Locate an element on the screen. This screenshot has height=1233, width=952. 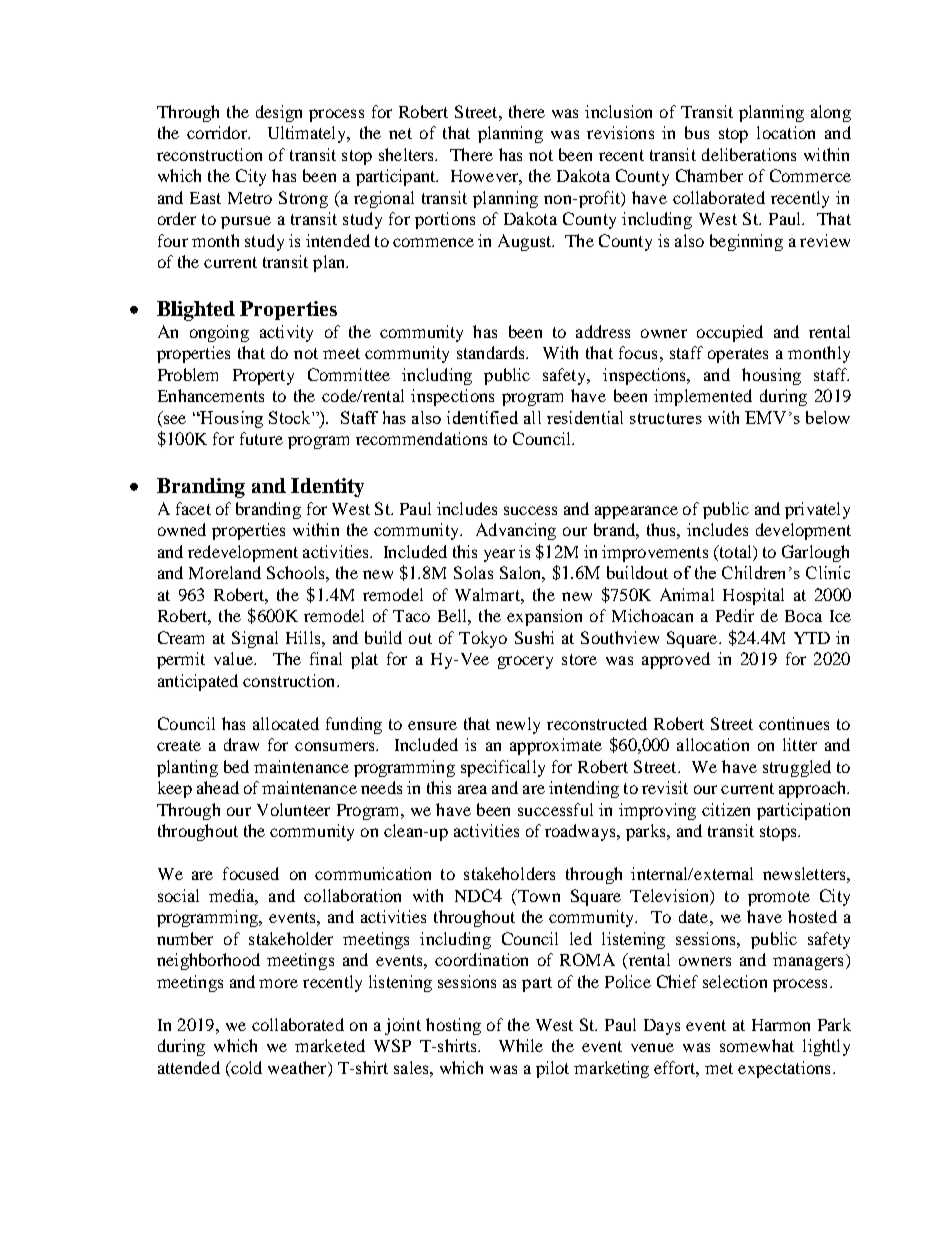
corridor is located at coordinates (218, 132).
